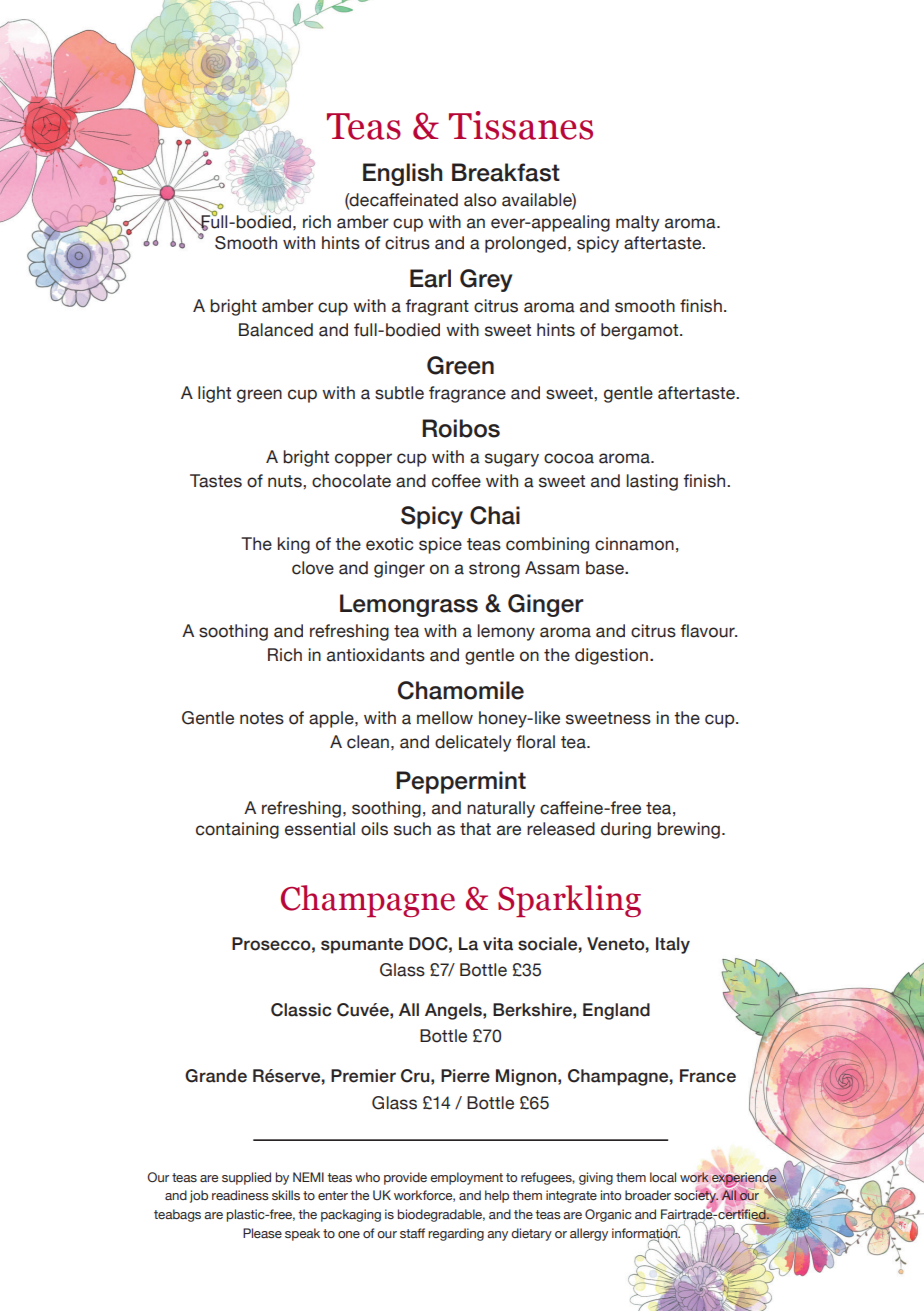  Describe the element at coordinates (276, 330) in the screenshot. I see `Balanced` at that location.
